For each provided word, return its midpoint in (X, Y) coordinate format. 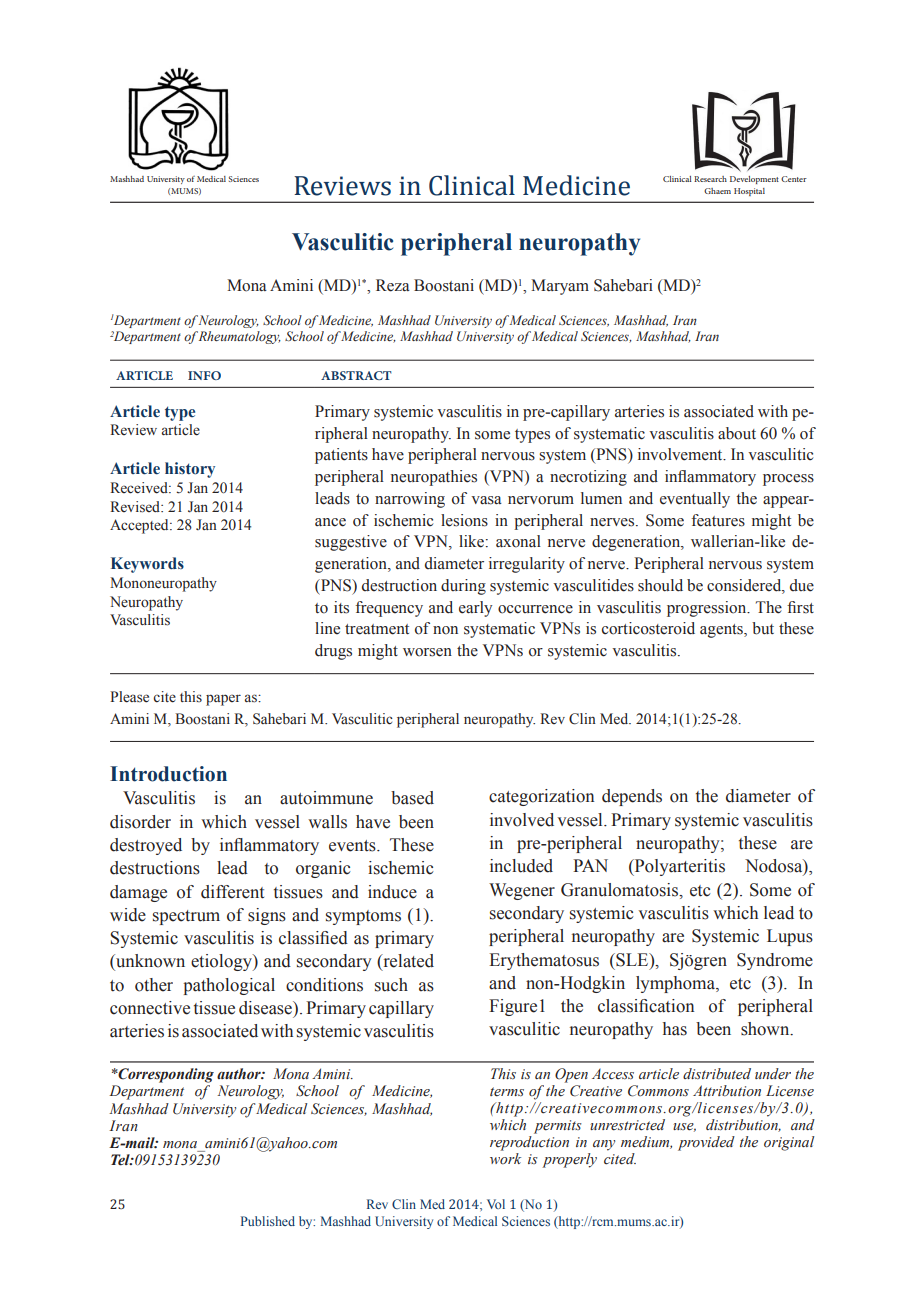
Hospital (749, 192)
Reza (393, 285)
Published (268, 1221)
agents (722, 631)
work (505, 1159)
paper (223, 700)
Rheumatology (240, 337)
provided (706, 1143)
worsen (427, 652)
